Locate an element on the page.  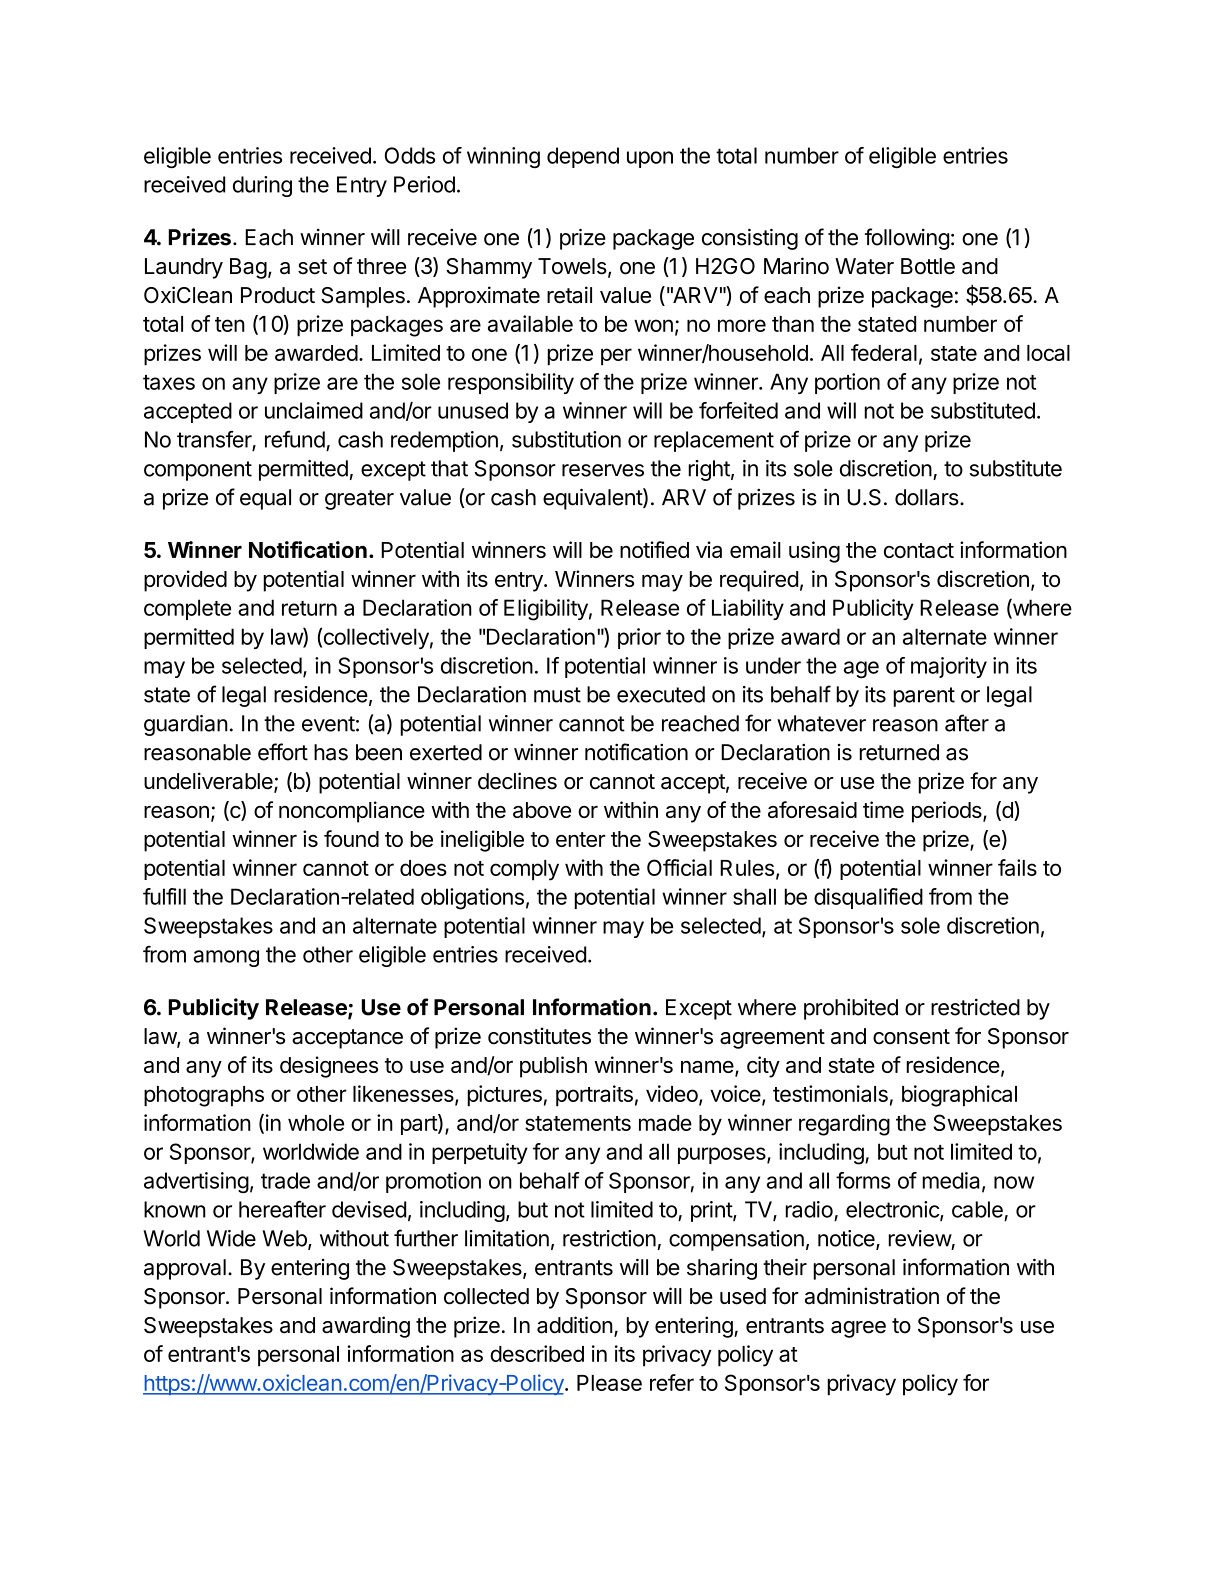
among is located at coordinates (226, 958).
